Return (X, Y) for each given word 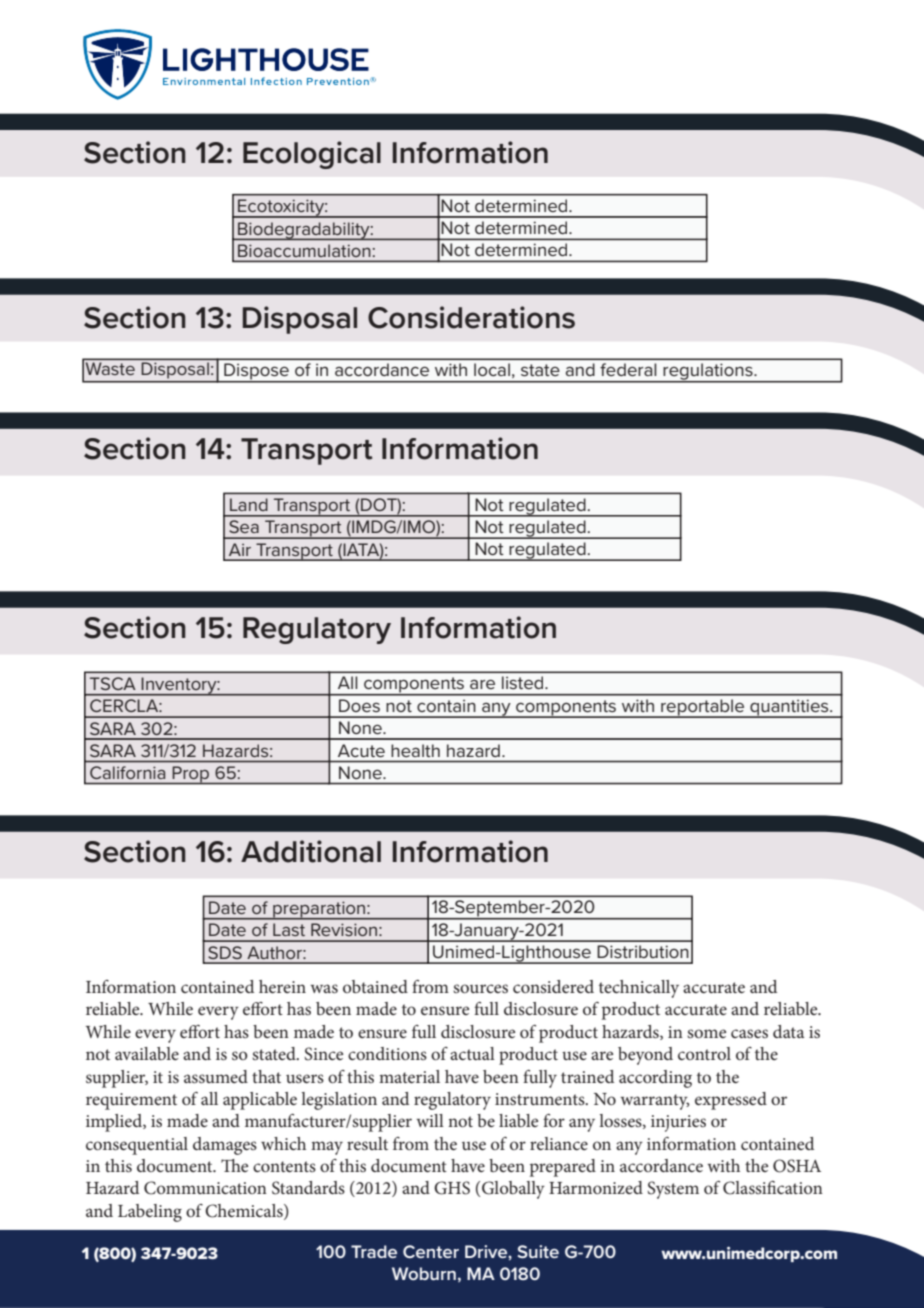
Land (249, 504)
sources (480, 988)
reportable (703, 708)
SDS (225, 952)
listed (524, 682)
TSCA (112, 683)
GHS (452, 1188)
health (415, 750)
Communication (205, 1188)
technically (639, 989)
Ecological (312, 155)
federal (628, 369)
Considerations (471, 317)
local (492, 369)
